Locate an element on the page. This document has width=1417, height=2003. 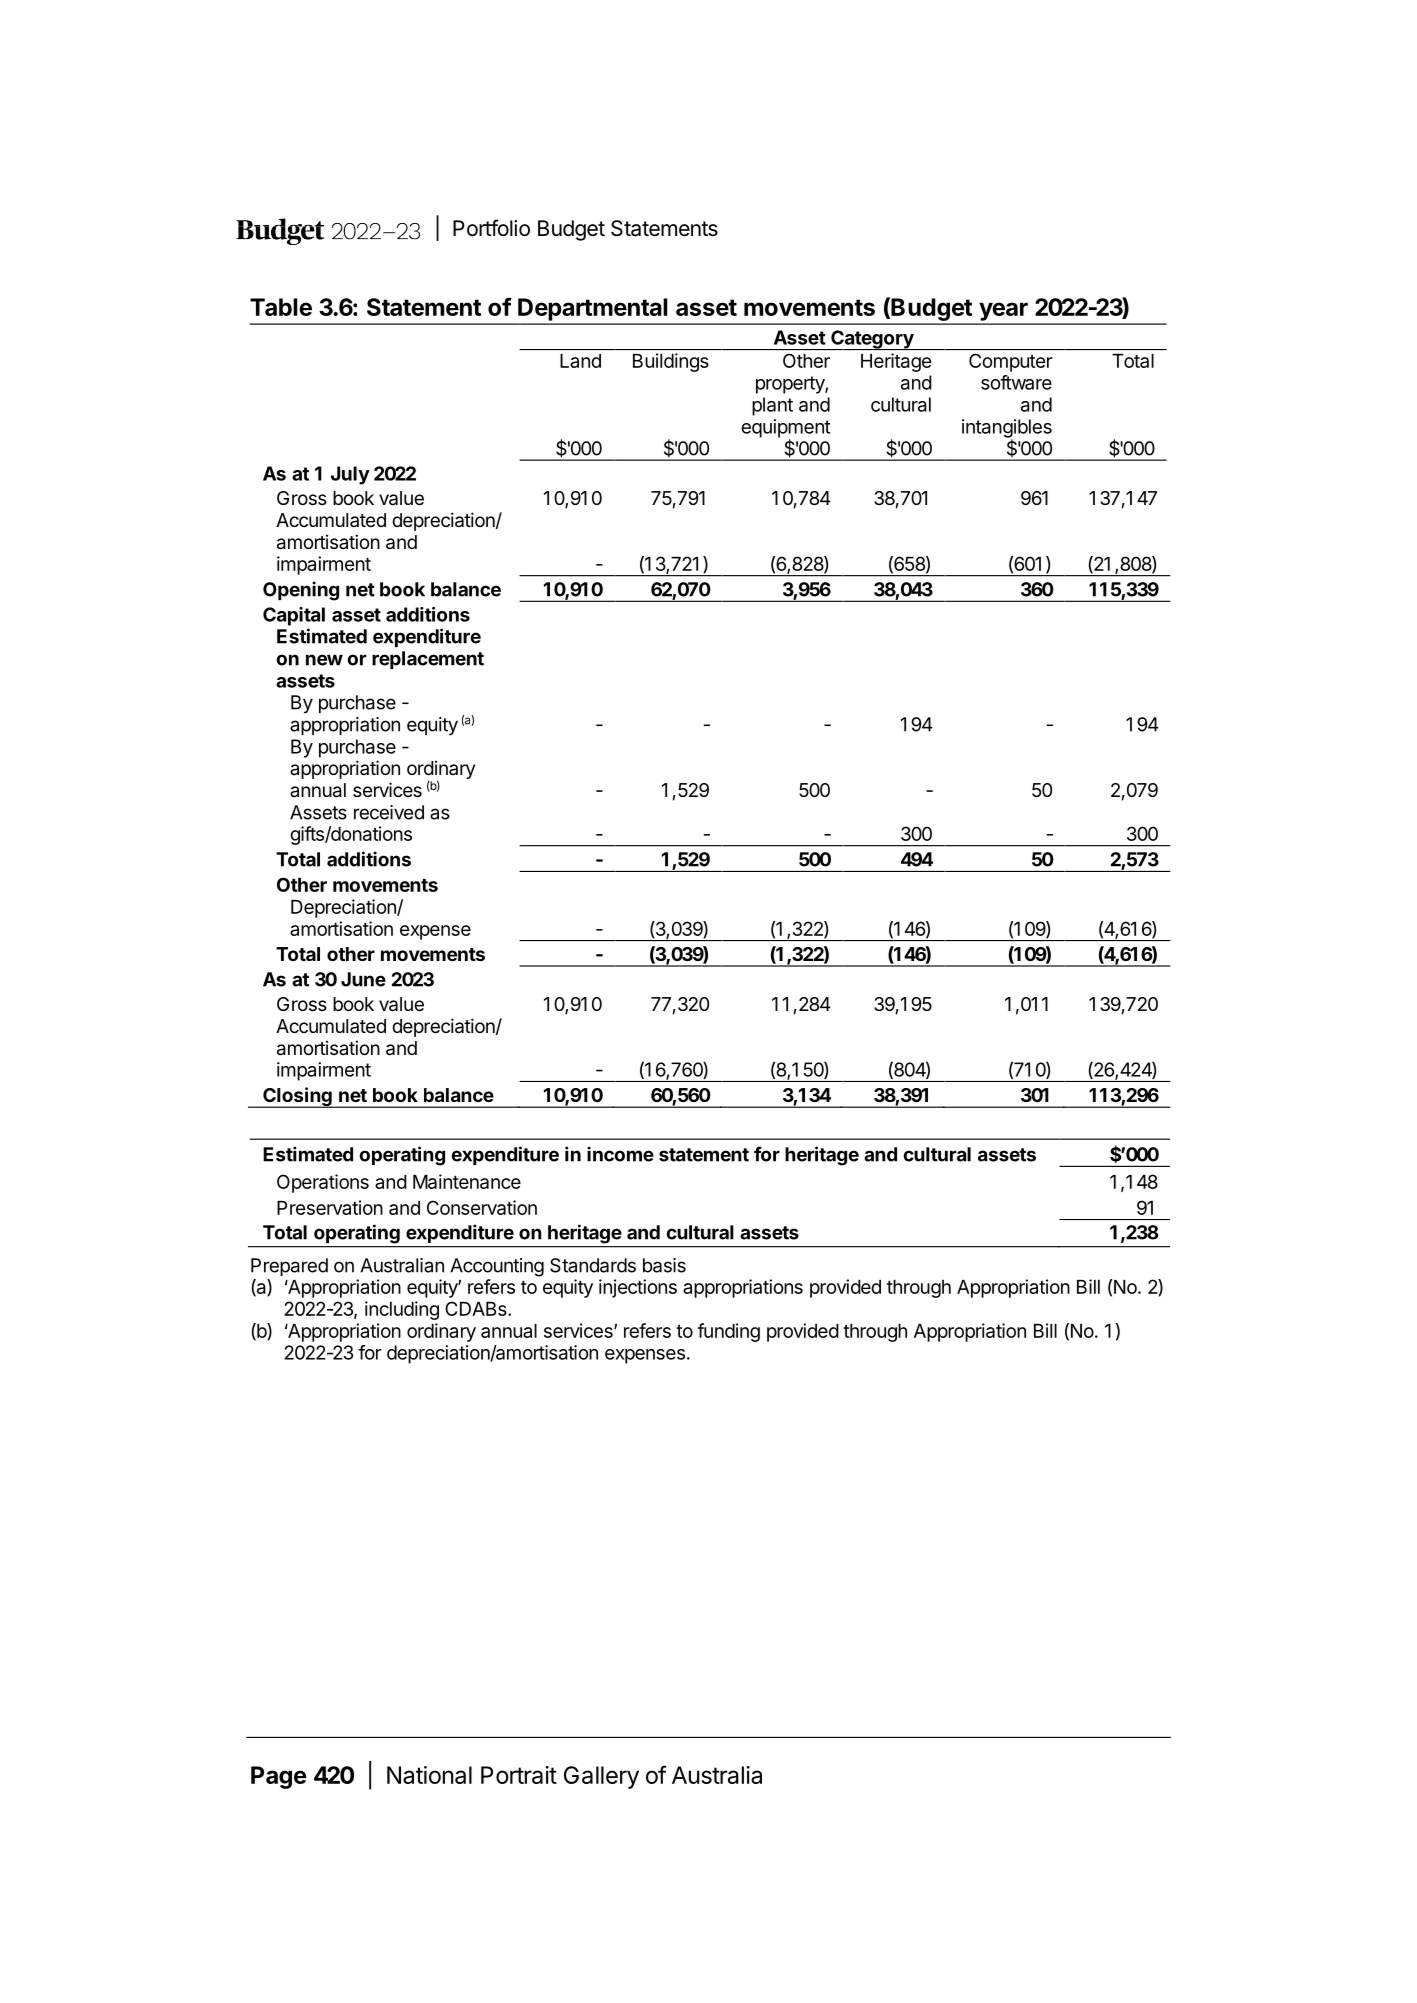
basis is located at coordinates (664, 1265).
